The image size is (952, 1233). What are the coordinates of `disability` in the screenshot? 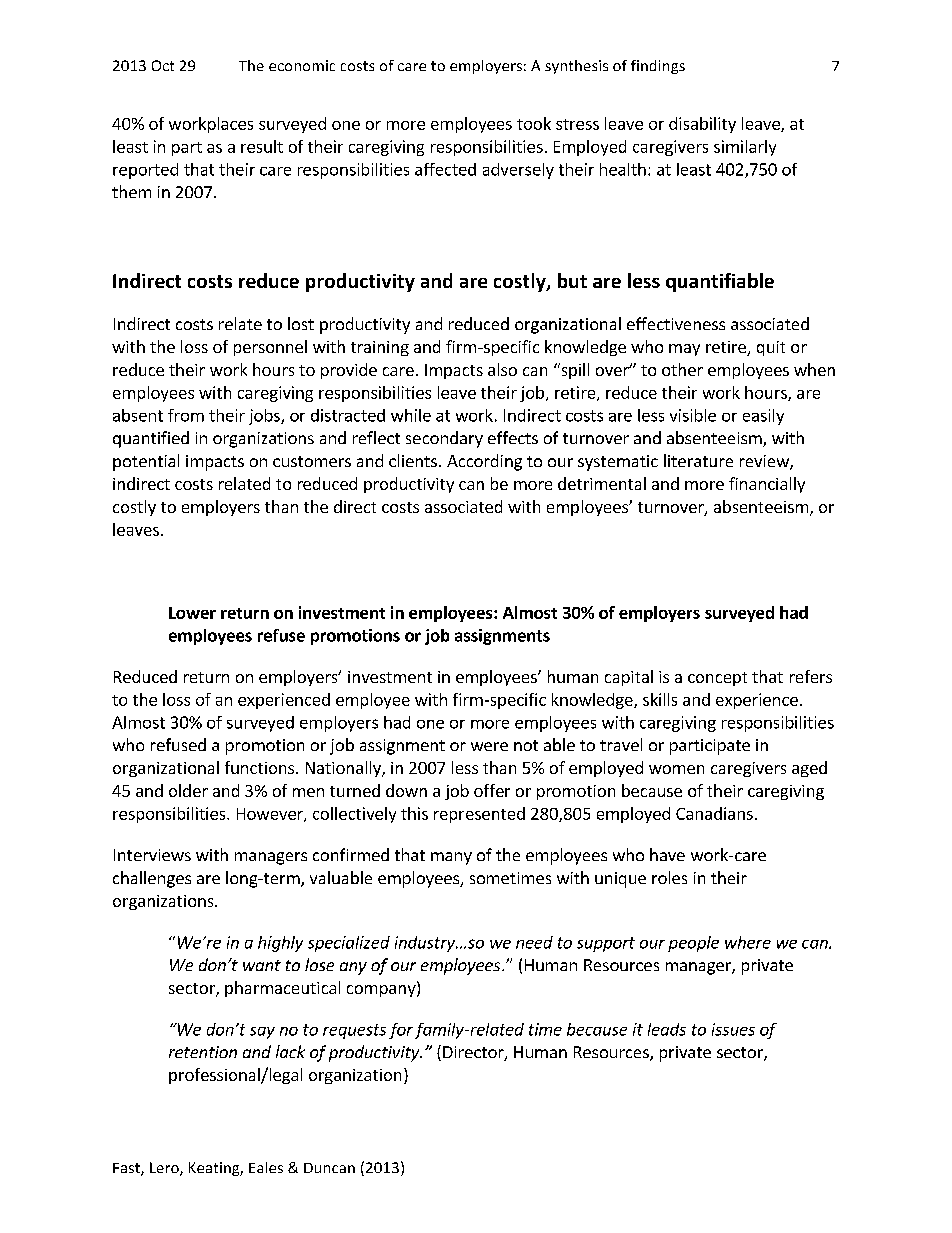 It's located at (702, 125).
